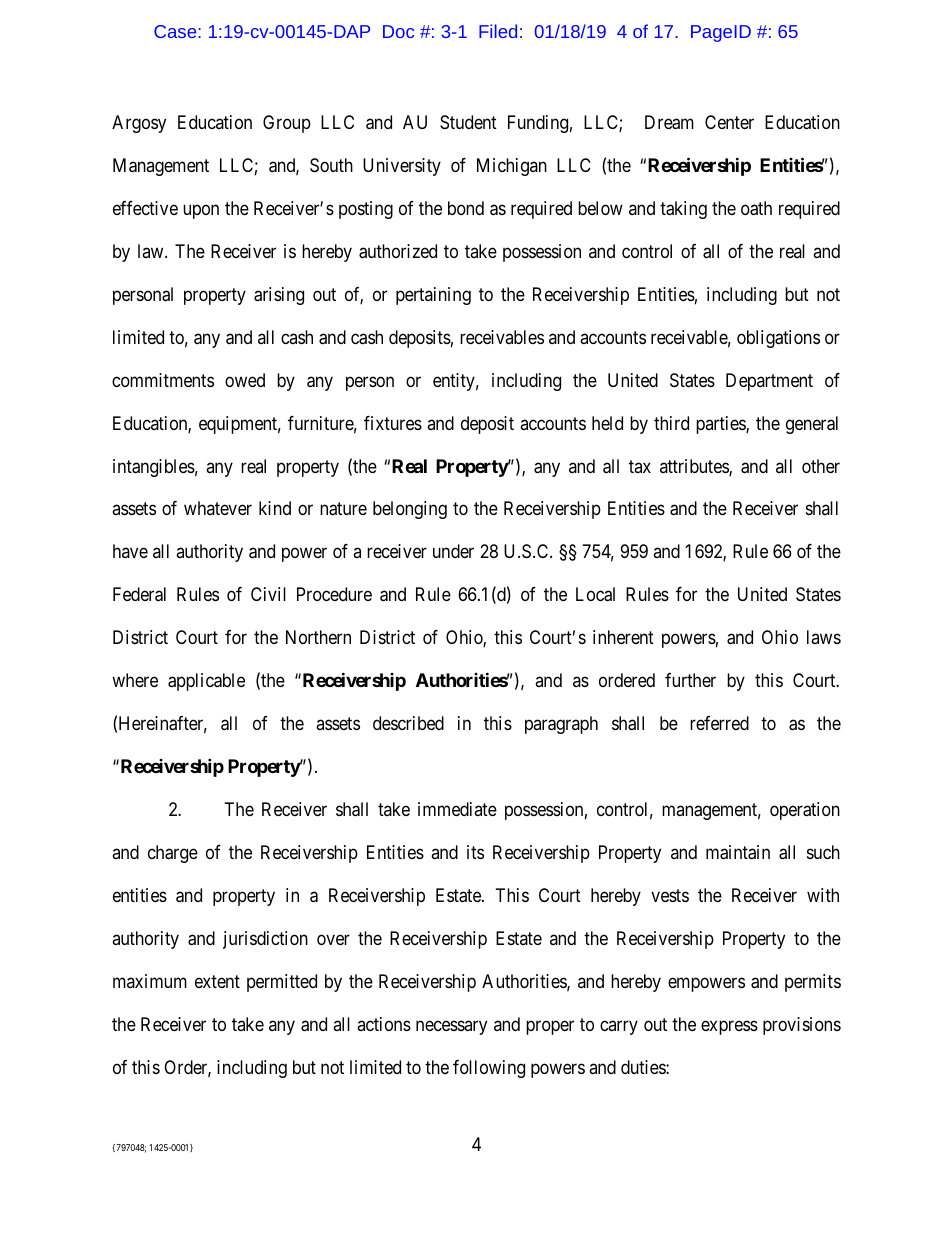 This page has width=952, height=1233. What do you see at coordinates (769, 382) in the page?
I see `Department` at bounding box center [769, 382].
